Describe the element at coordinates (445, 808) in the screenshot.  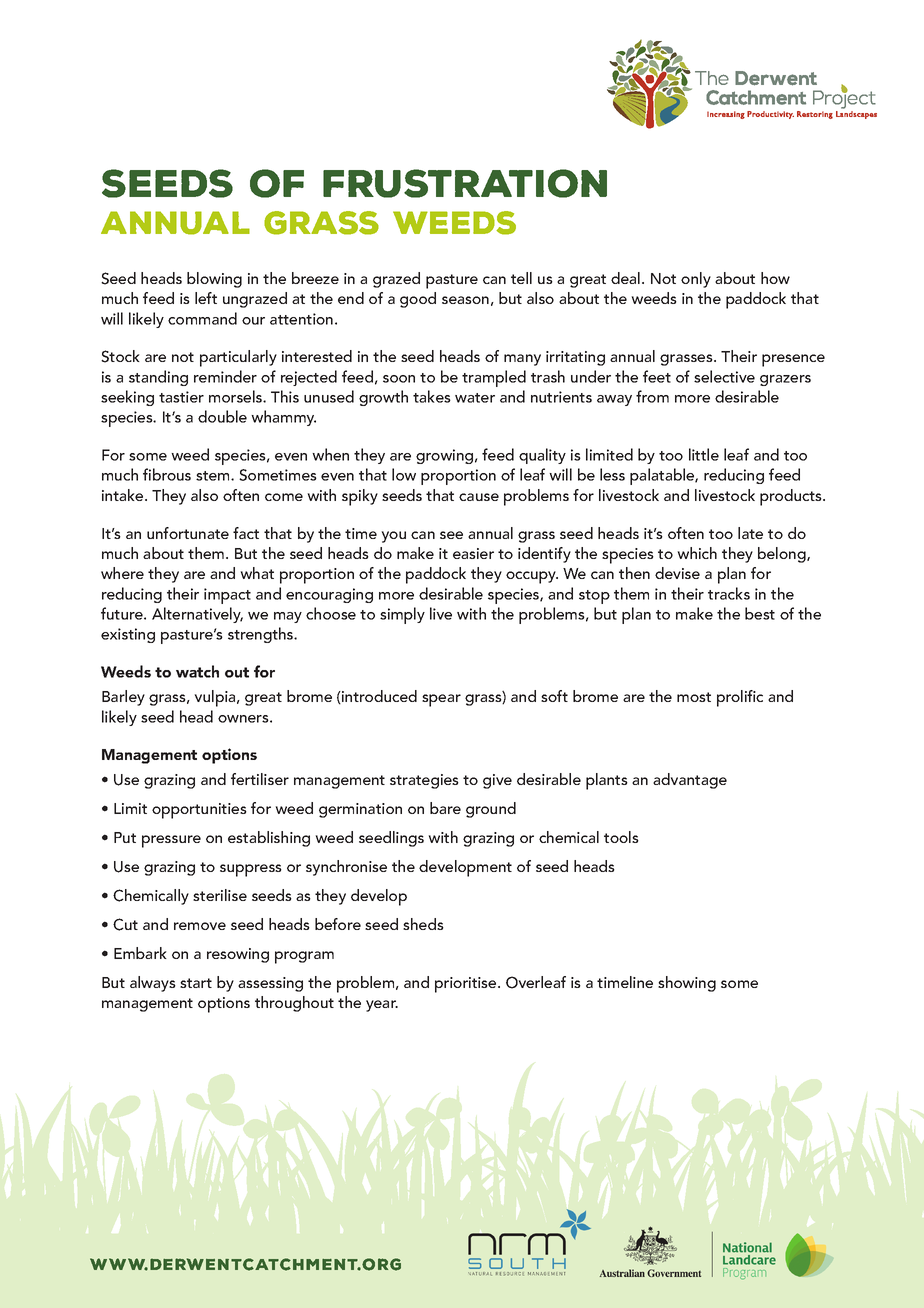
I see `bare` at that location.
